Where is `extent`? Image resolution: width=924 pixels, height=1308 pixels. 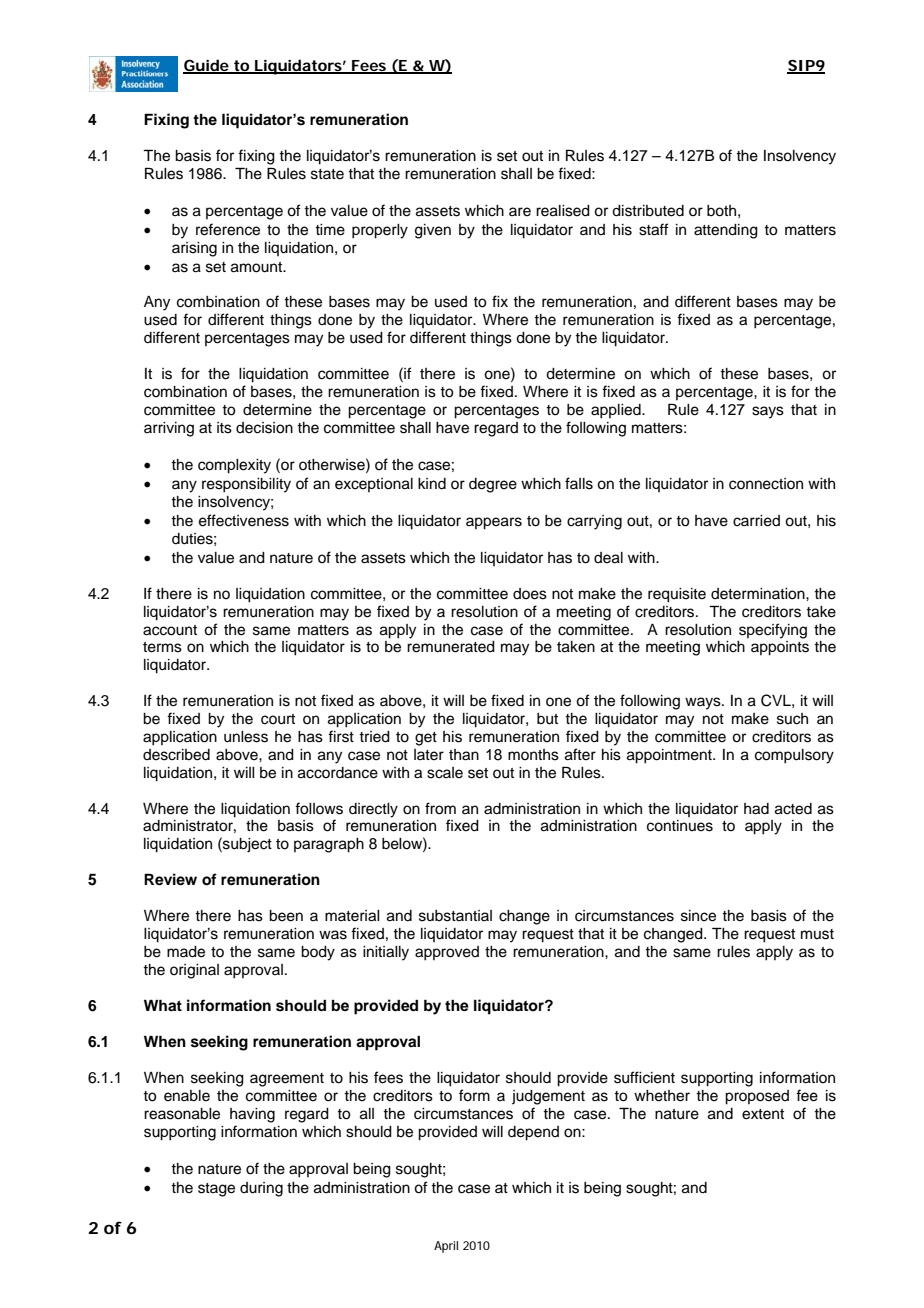 extent is located at coordinates (763, 1114).
